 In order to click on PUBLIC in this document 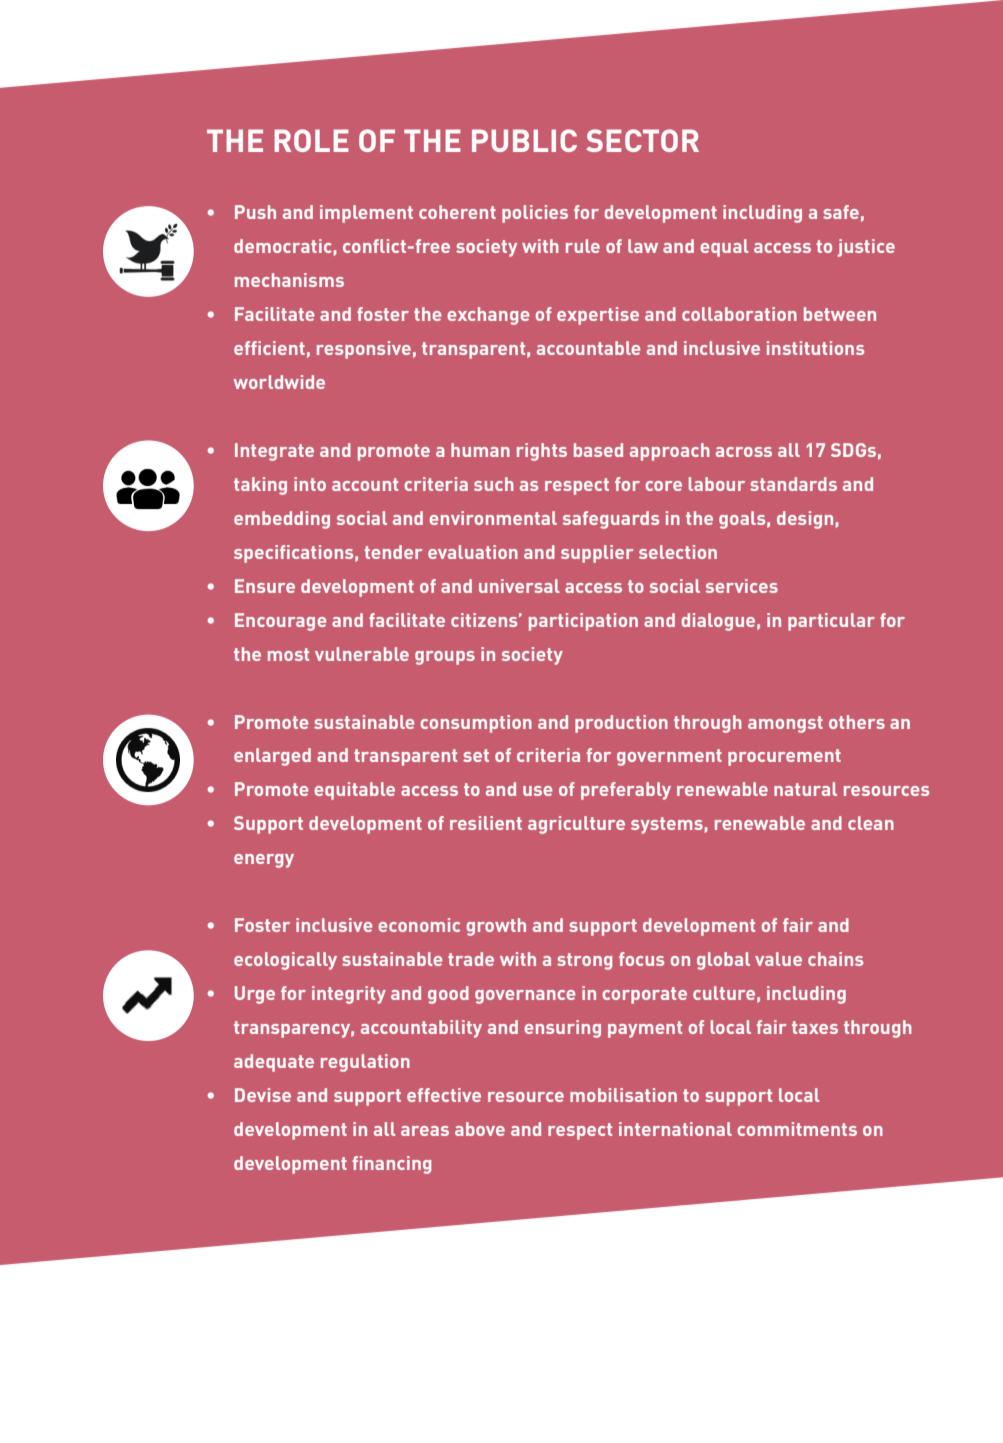, I will do `click(524, 140)`.
